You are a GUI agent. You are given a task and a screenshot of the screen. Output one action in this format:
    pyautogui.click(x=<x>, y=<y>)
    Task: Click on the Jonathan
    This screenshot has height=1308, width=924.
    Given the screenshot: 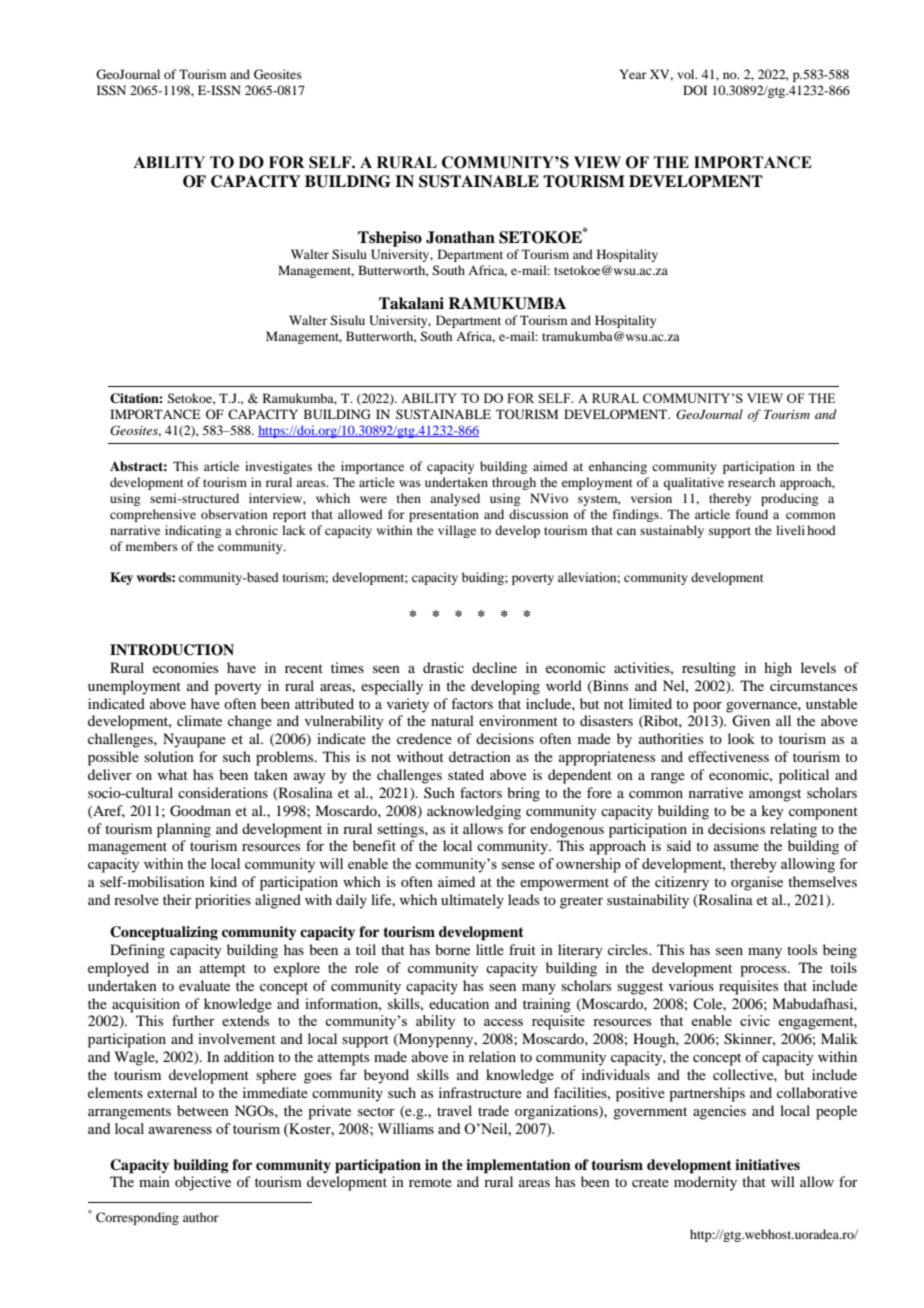 What is the action you would take?
    pyautogui.click(x=460, y=237)
